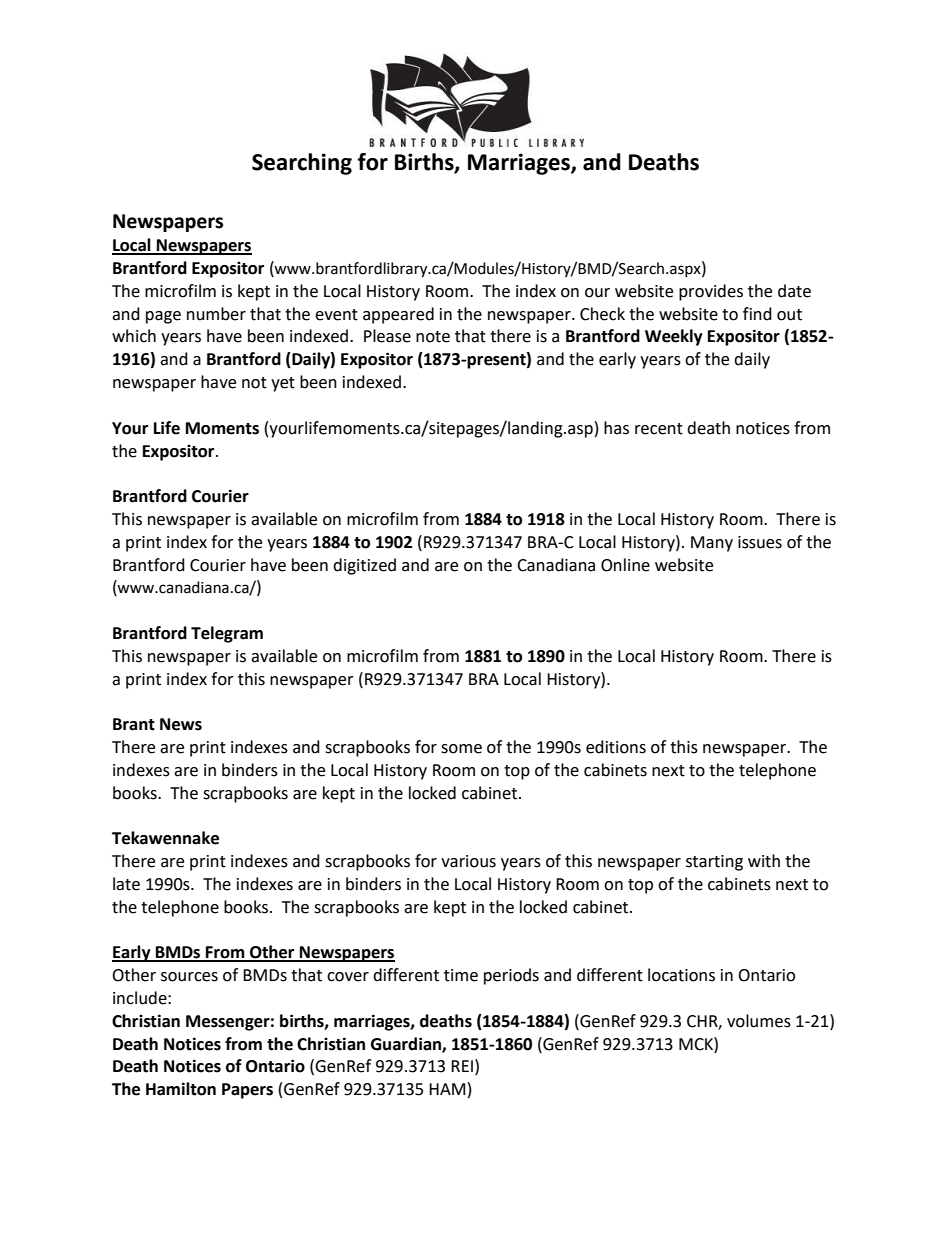  Describe the element at coordinates (181, 1089) in the screenshot. I see `Hamilton` at that location.
